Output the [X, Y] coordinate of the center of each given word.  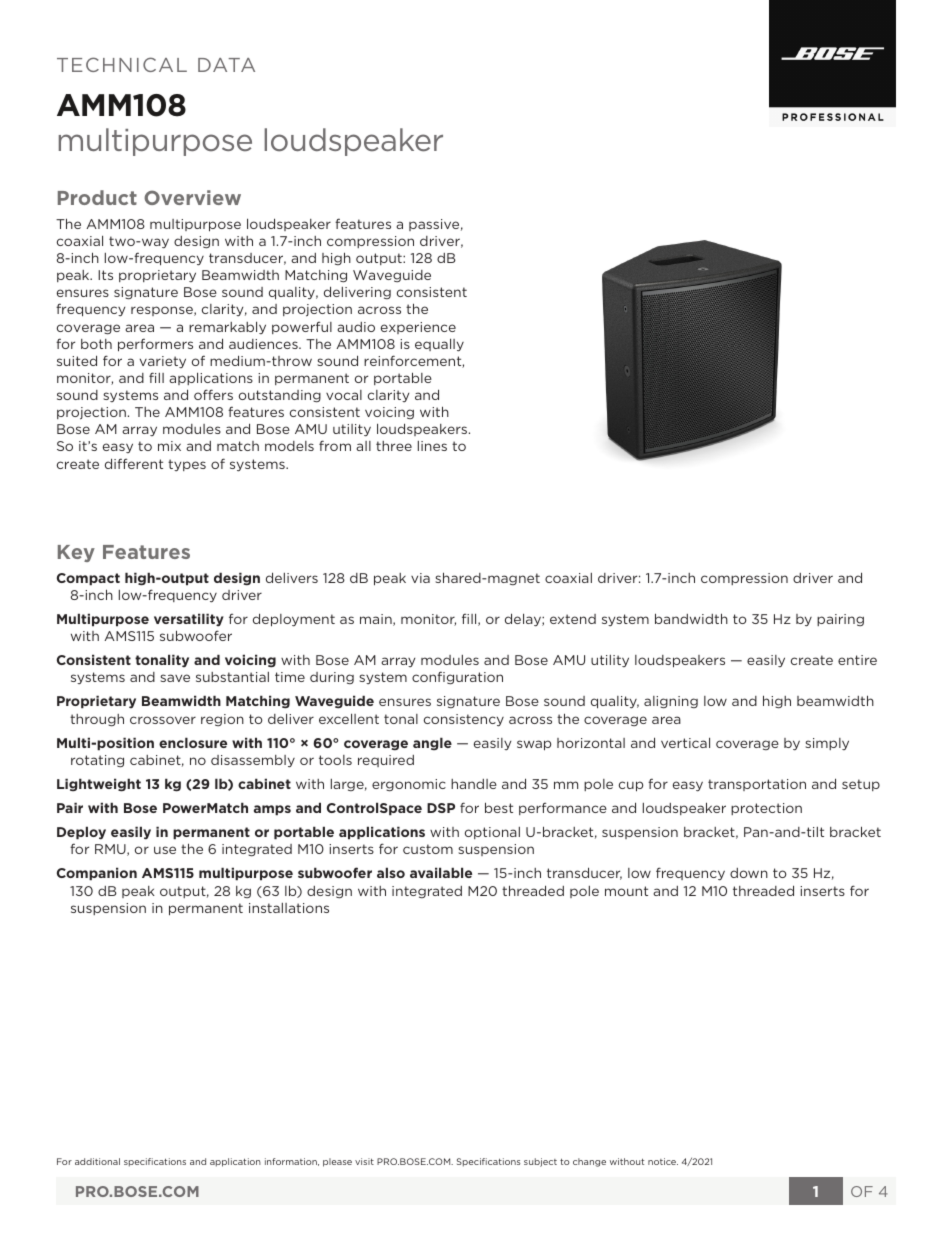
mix [169, 446]
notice [663, 1161]
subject [540, 1162]
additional [97, 1161]
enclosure [193, 742]
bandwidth [691, 618]
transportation [757, 785]
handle [474, 784]
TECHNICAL [122, 64]
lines [432, 446]
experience [418, 328]
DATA [226, 65]
